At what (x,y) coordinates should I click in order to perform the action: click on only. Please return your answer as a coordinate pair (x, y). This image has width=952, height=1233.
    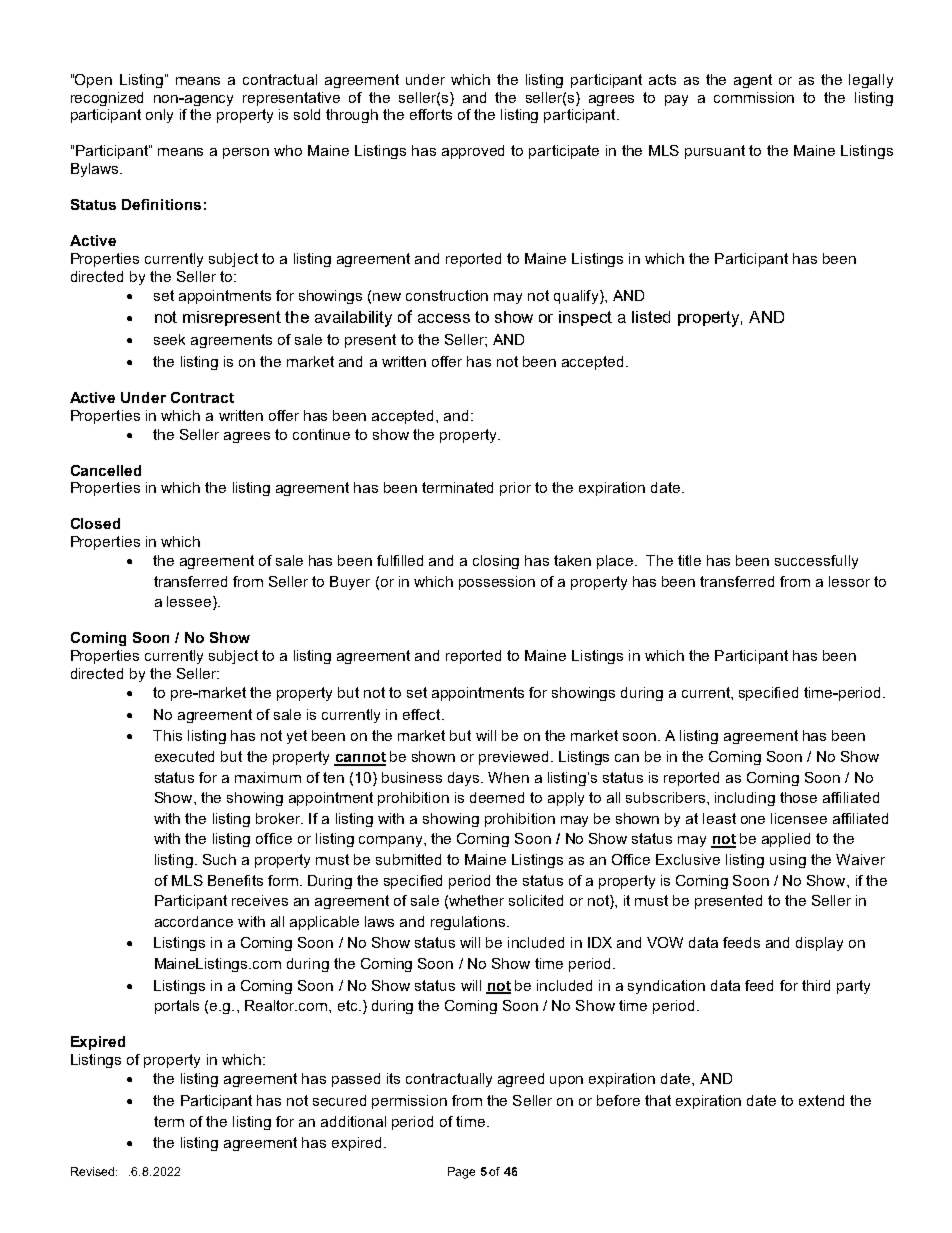
    Looking at the image, I should click on (159, 116).
